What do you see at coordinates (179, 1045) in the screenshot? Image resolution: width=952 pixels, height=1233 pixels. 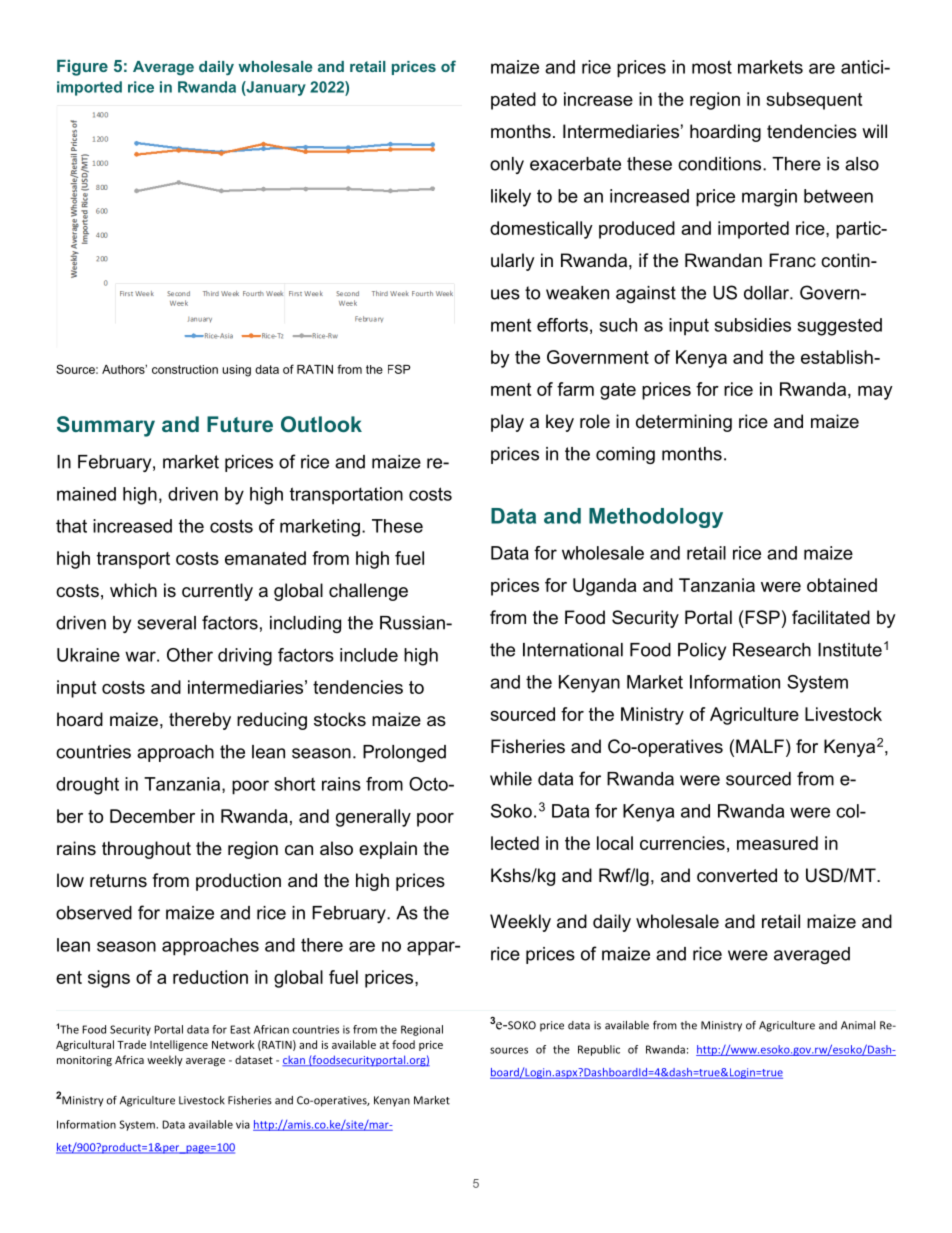 I see `Intelligence` at bounding box center [179, 1045].
